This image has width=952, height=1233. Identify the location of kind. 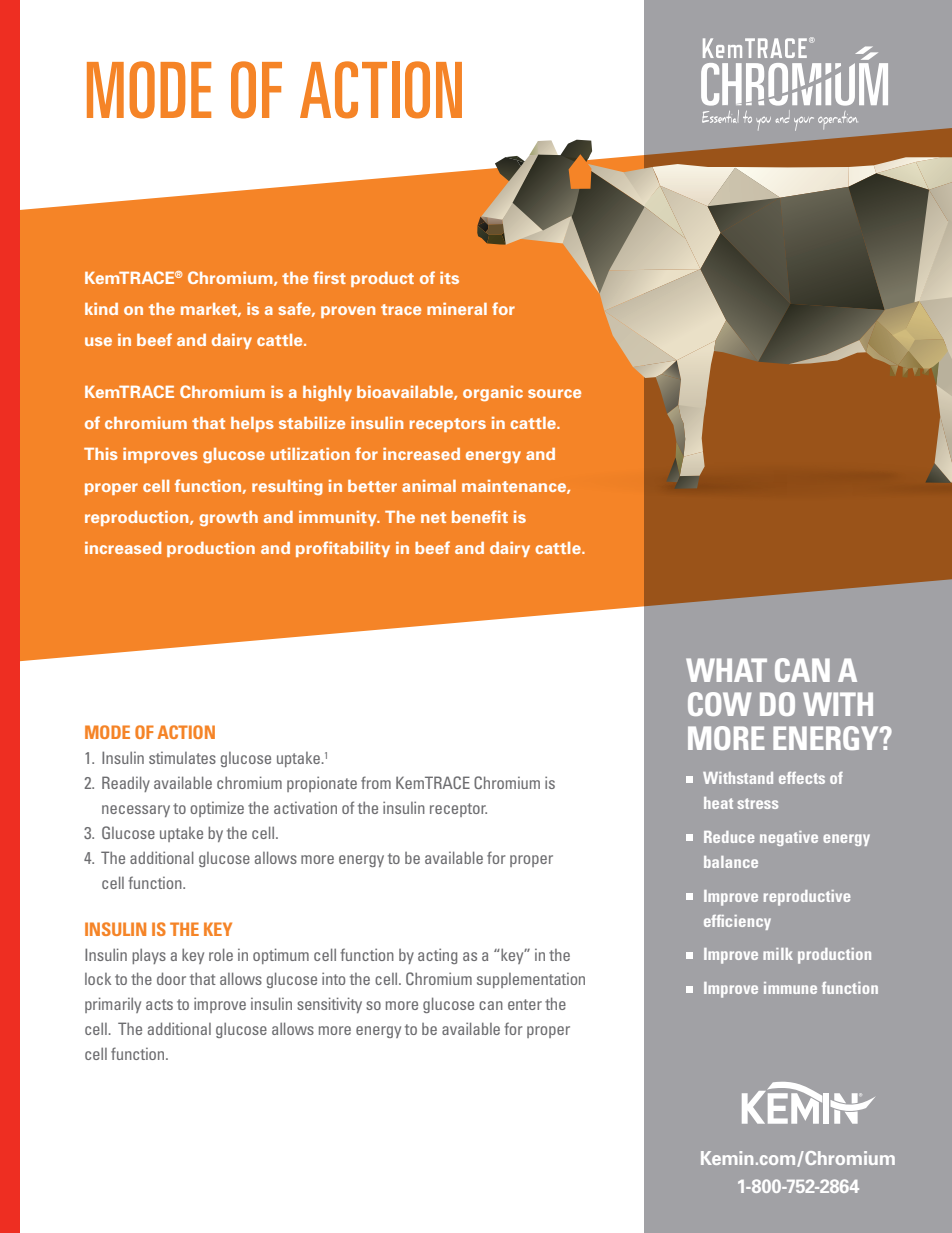
(101, 309).
